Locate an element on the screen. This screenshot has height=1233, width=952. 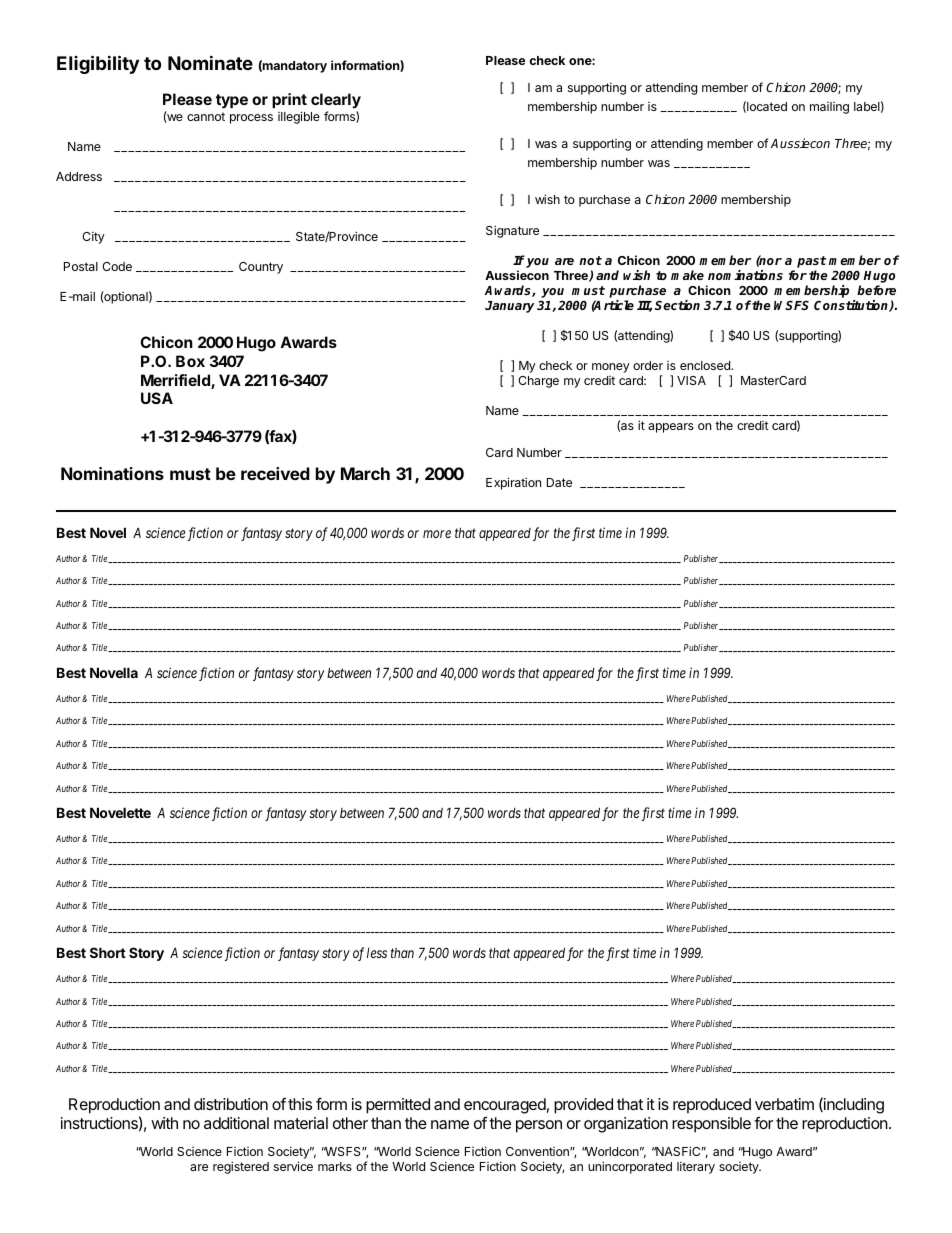
person is located at coordinates (539, 1126).
